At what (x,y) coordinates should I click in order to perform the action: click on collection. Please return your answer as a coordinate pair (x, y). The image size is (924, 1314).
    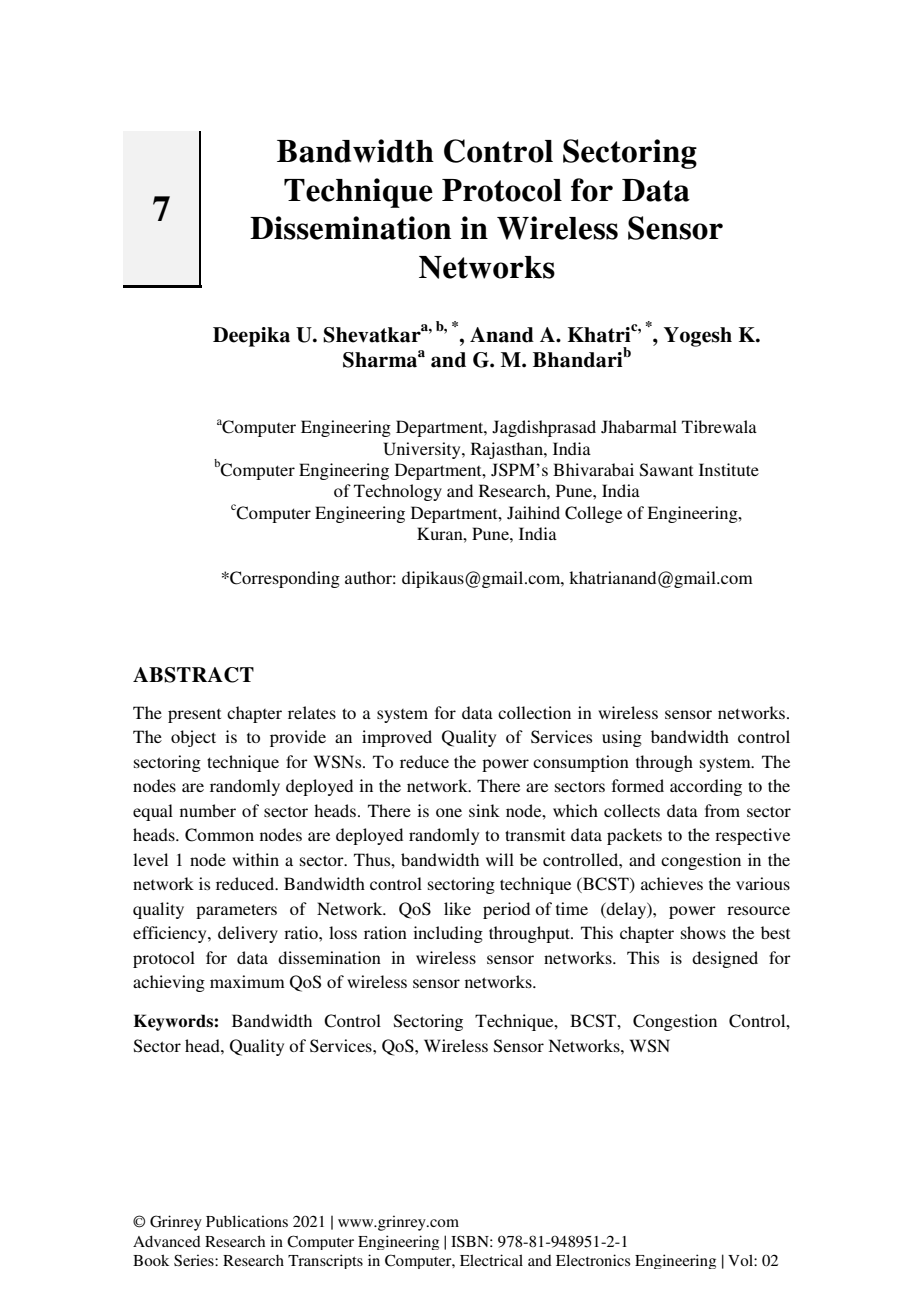
    Looking at the image, I should click on (534, 712).
